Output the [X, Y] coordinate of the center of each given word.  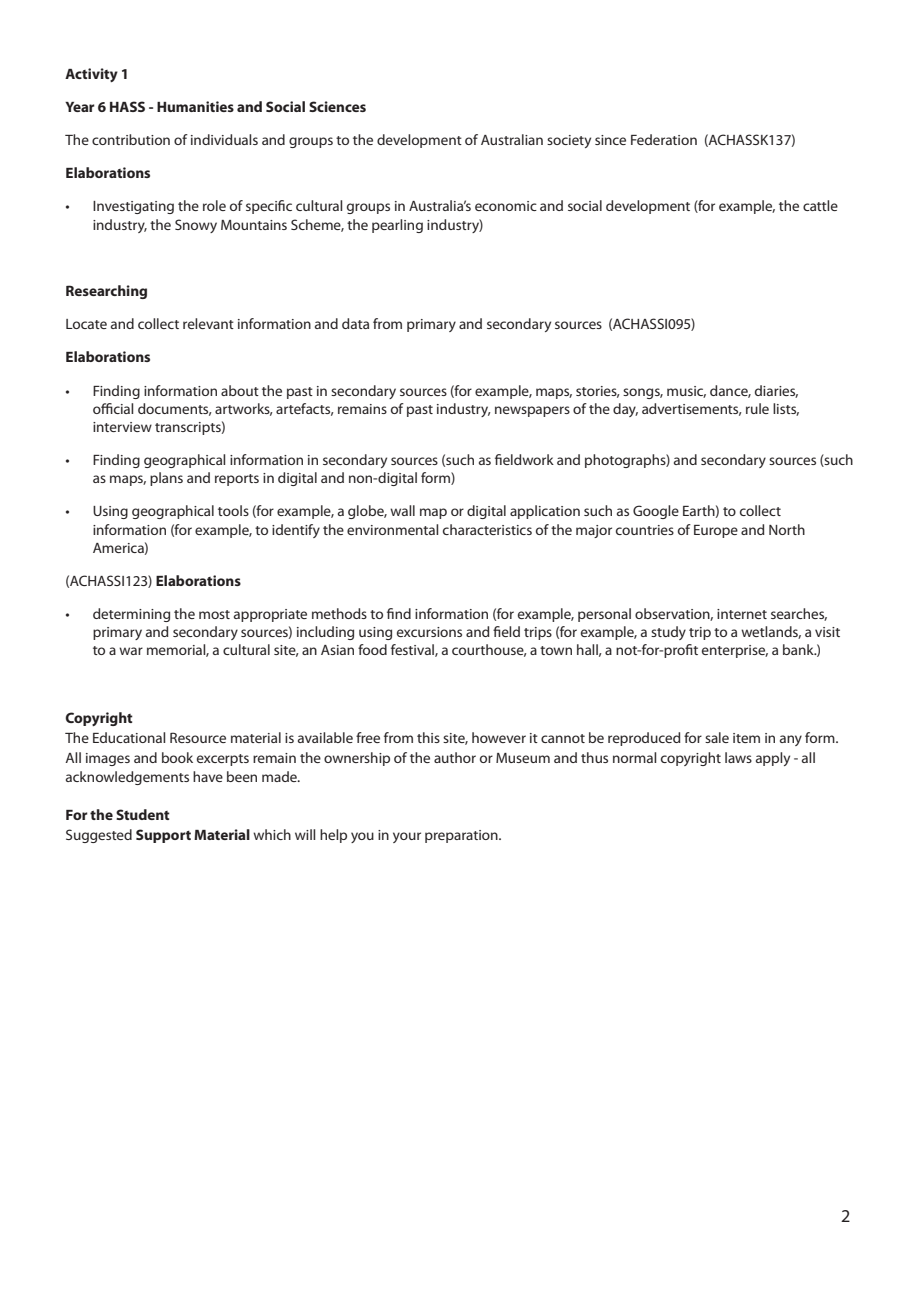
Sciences [337, 106]
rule [757, 408]
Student [143, 814]
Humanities [195, 106]
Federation [664, 139]
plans [166, 479]
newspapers [532, 411]
